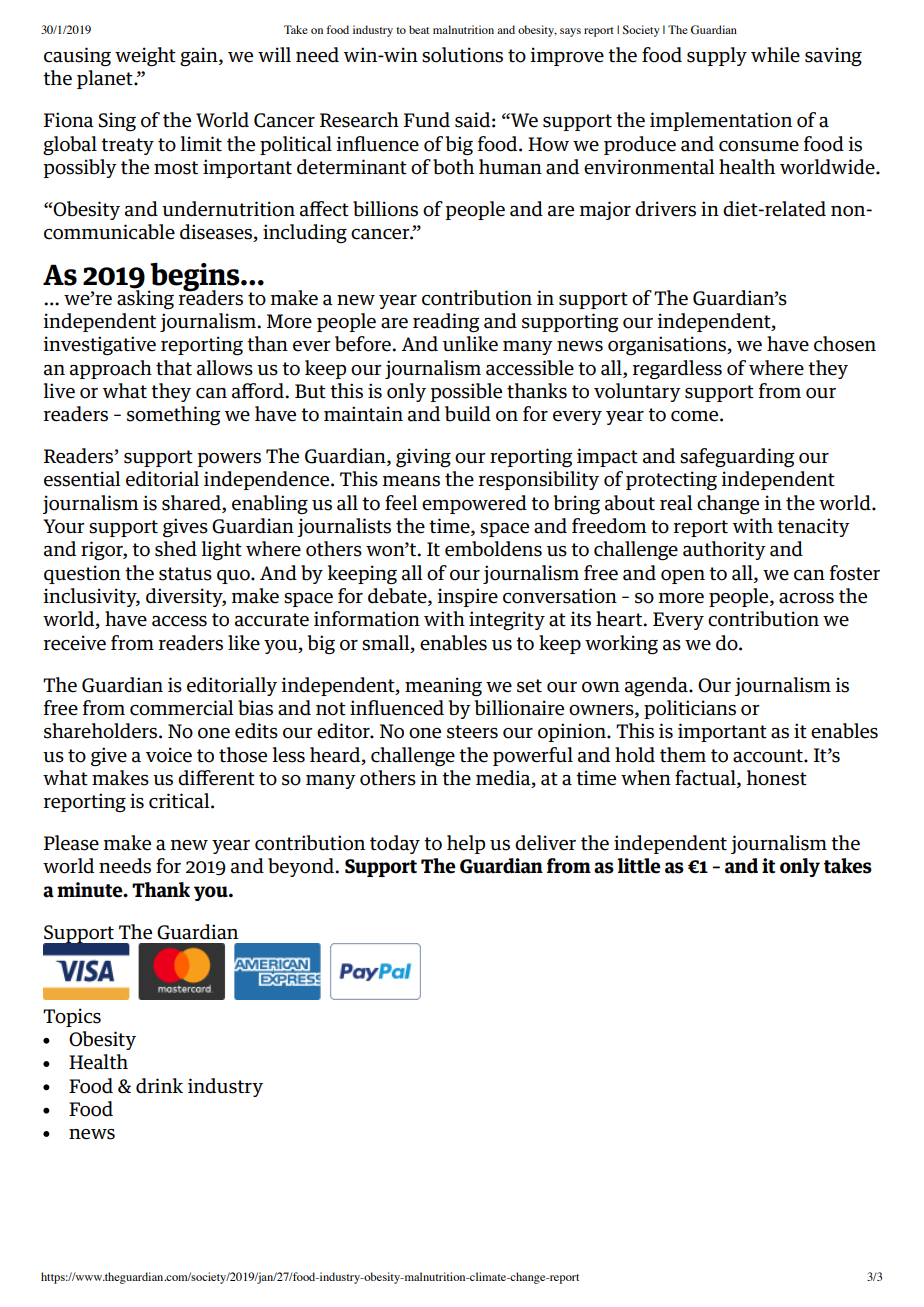  Describe the element at coordinates (423, 458) in the page. I see `giving` at that location.
